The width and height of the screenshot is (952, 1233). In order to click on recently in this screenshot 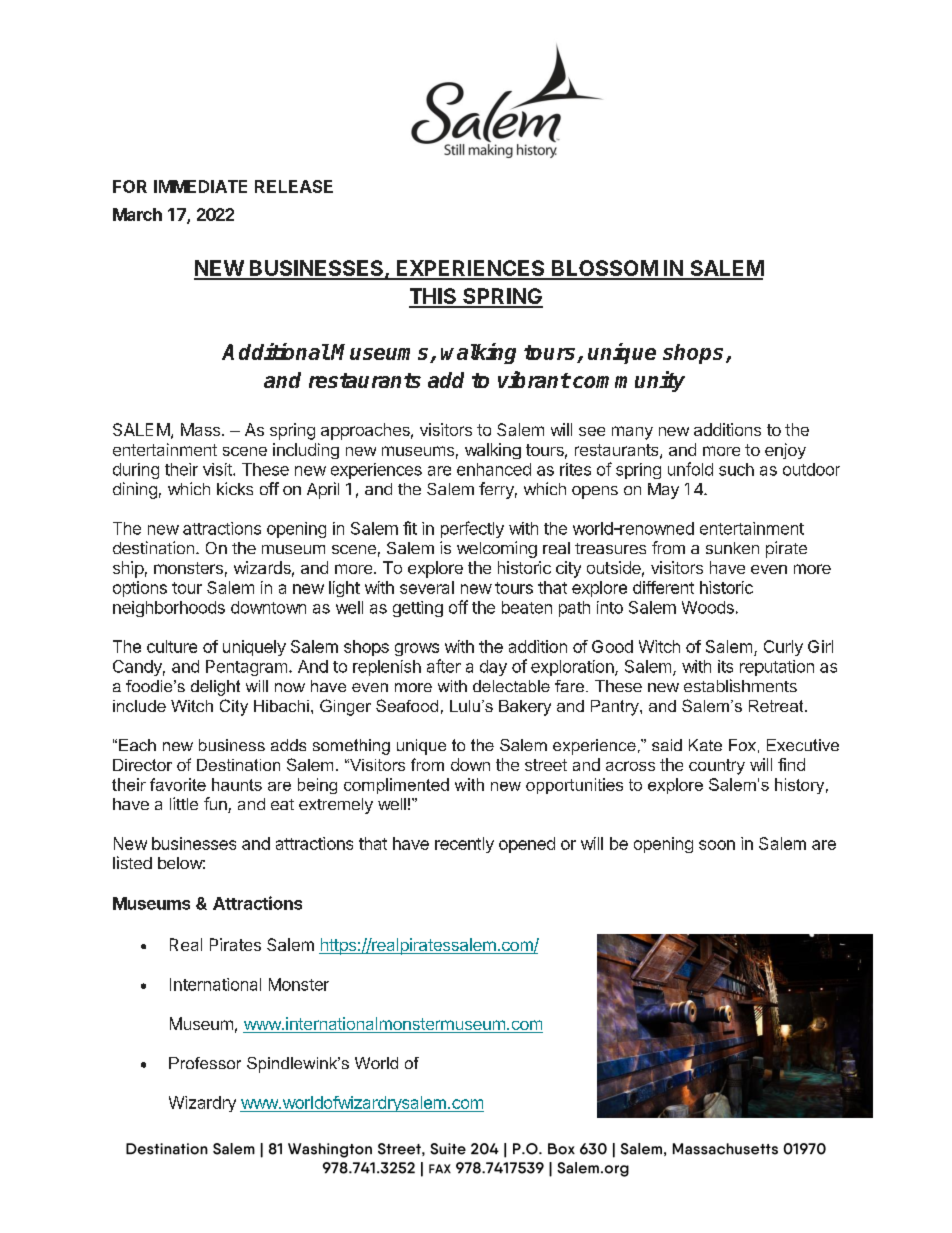, I will do `click(464, 845)`.
